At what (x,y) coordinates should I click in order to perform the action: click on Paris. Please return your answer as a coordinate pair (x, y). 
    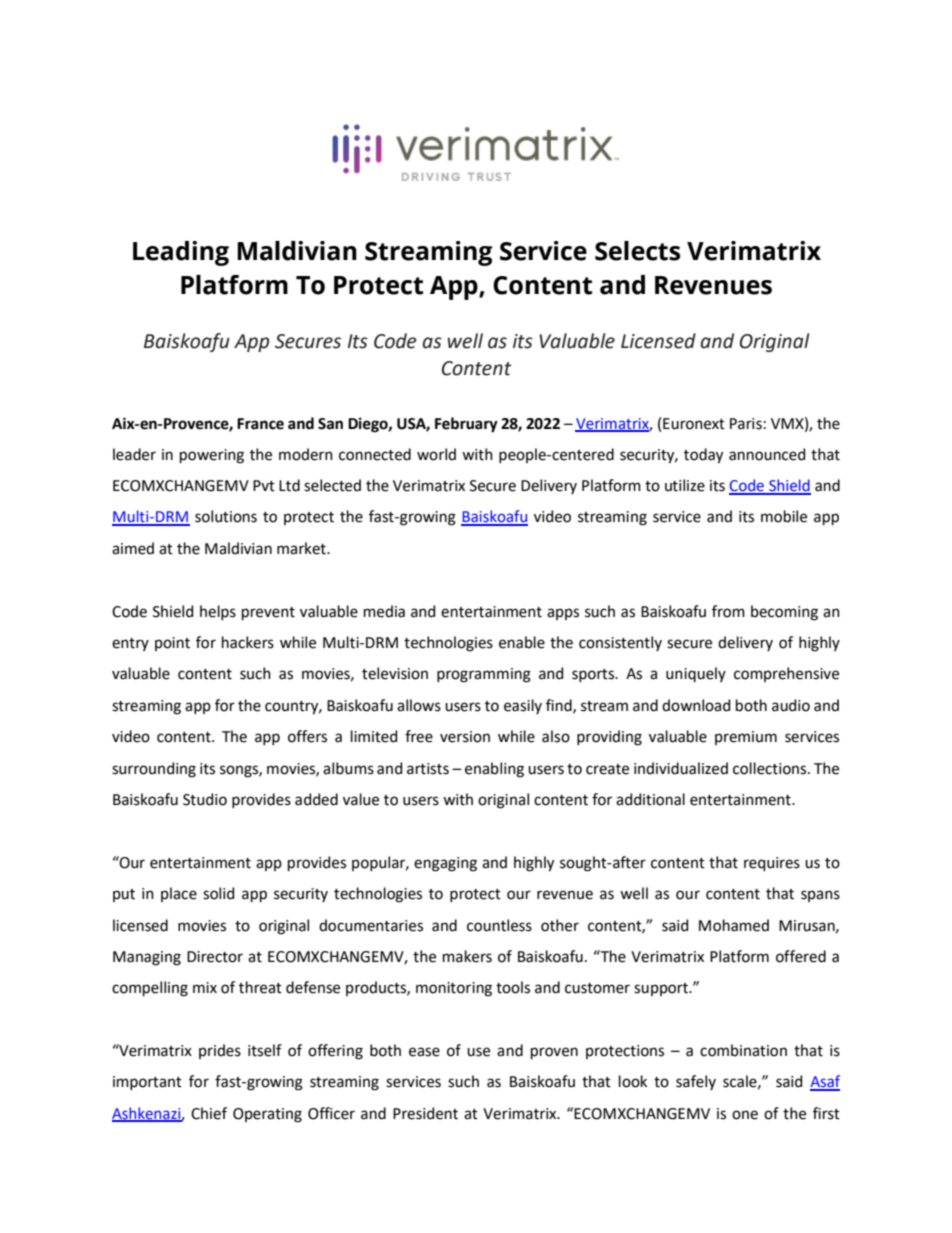
    Looking at the image, I should click on (746, 424).
